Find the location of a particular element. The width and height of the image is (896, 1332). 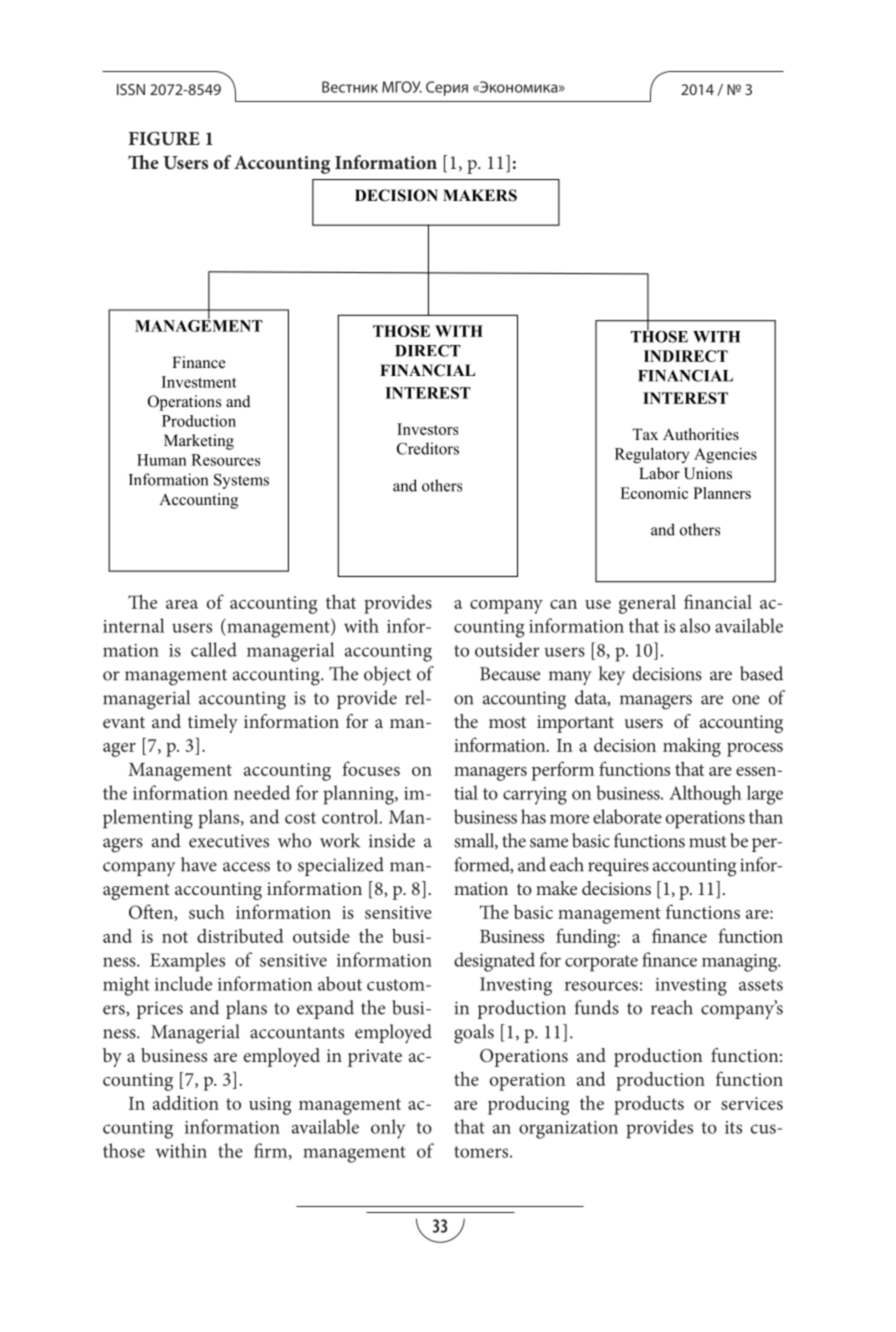

Authorities is located at coordinates (701, 434).
